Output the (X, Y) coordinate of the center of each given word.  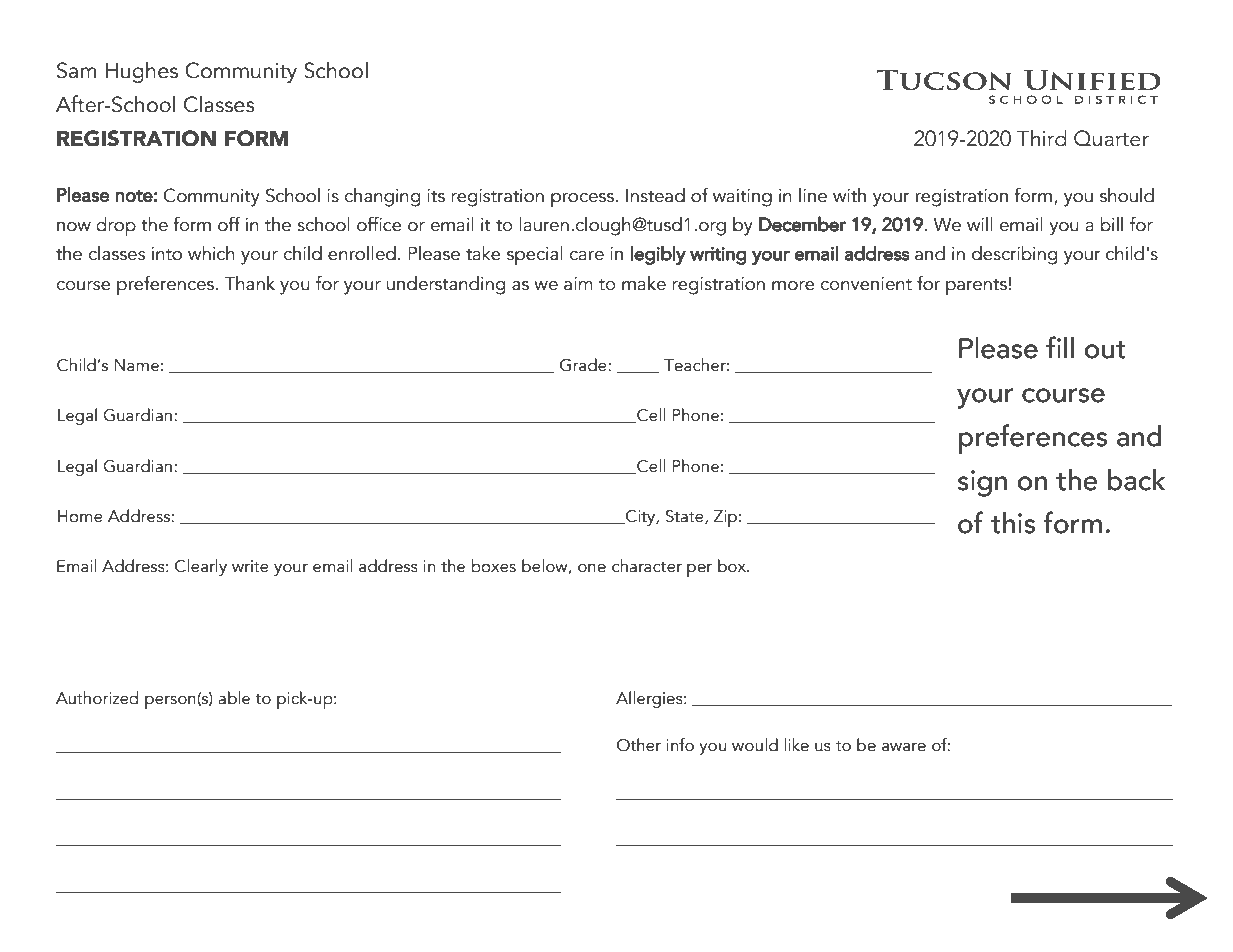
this (1013, 523)
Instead (655, 195)
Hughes (142, 72)
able (234, 698)
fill (1060, 347)
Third (1042, 138)
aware (904, 747)
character (647, 566)
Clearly (201, 567)
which (211, 253)
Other (639, 745)
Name (137, 365)
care (586, 256)
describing (1014, 255)
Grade (584, 365)
